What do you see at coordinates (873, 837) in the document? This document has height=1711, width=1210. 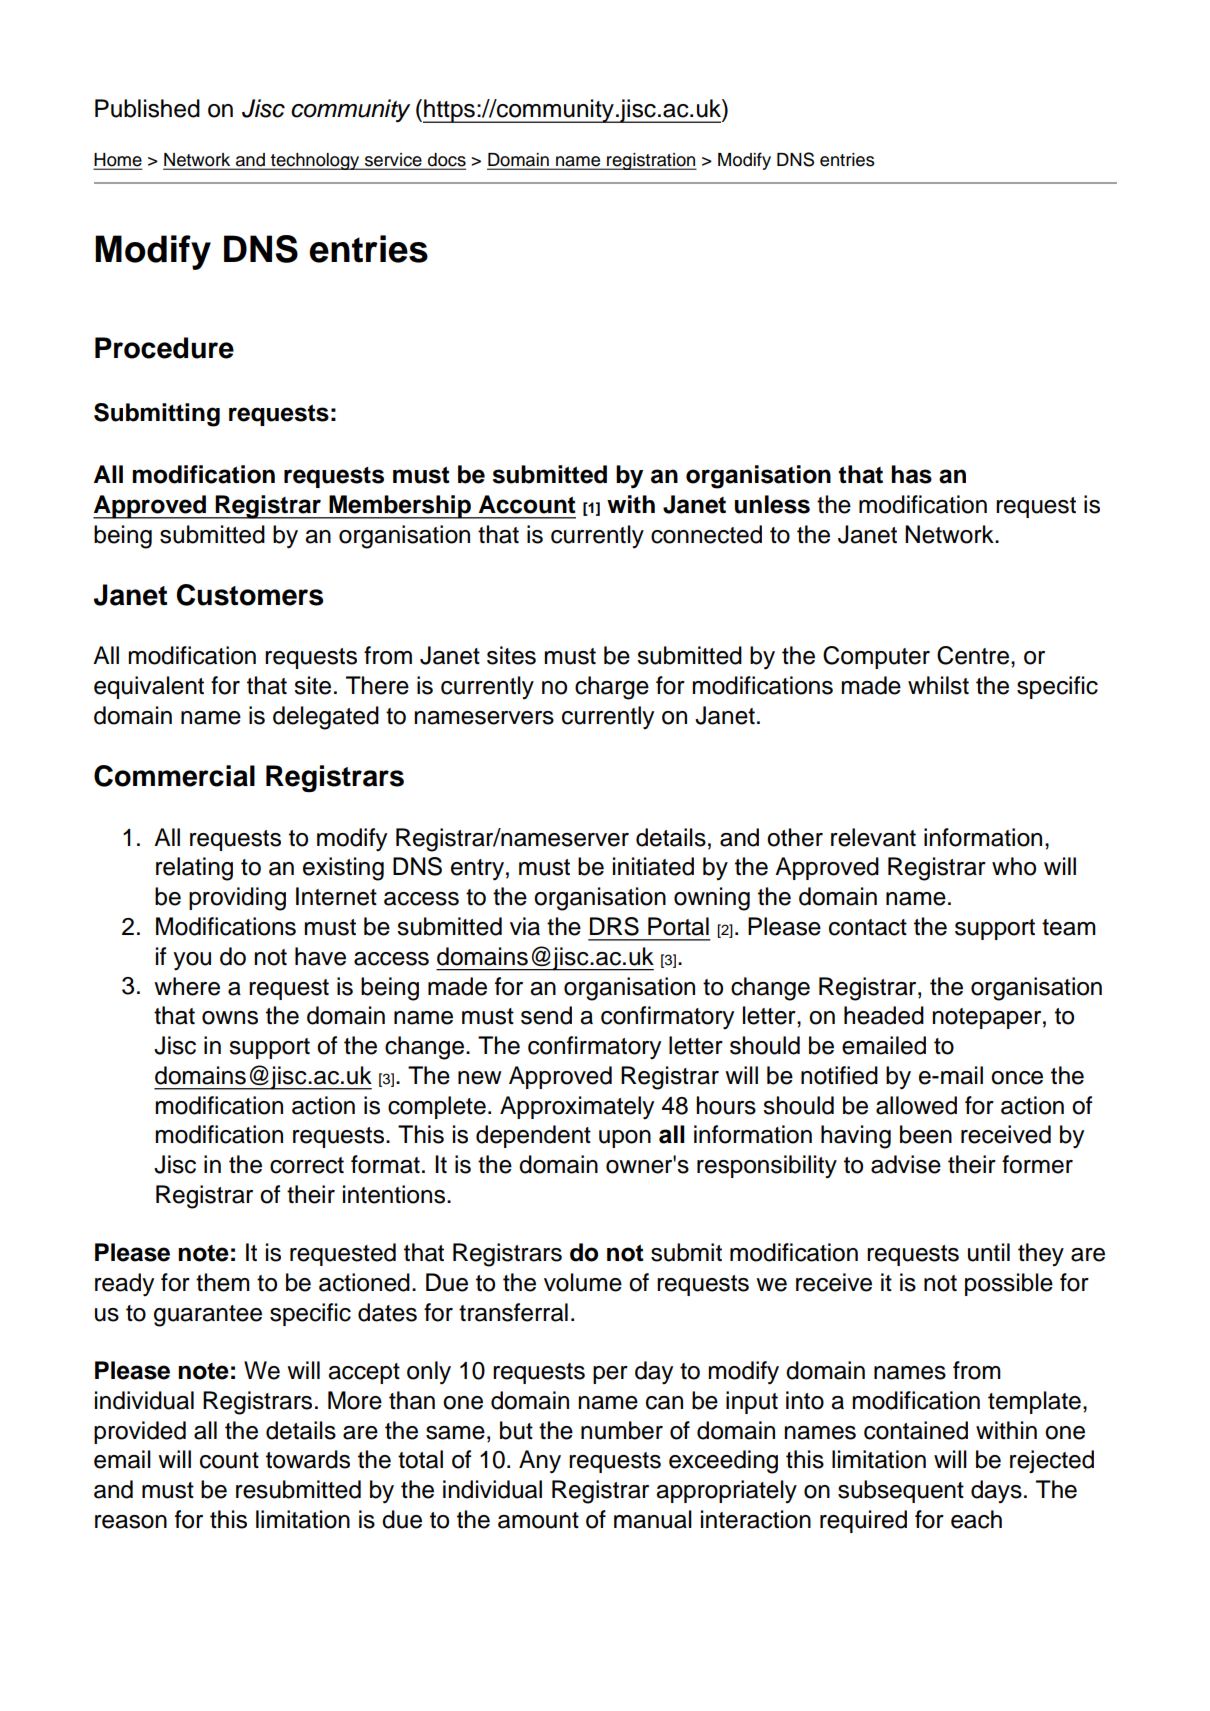 I see `relevant` at bounding box center [873, 837].
